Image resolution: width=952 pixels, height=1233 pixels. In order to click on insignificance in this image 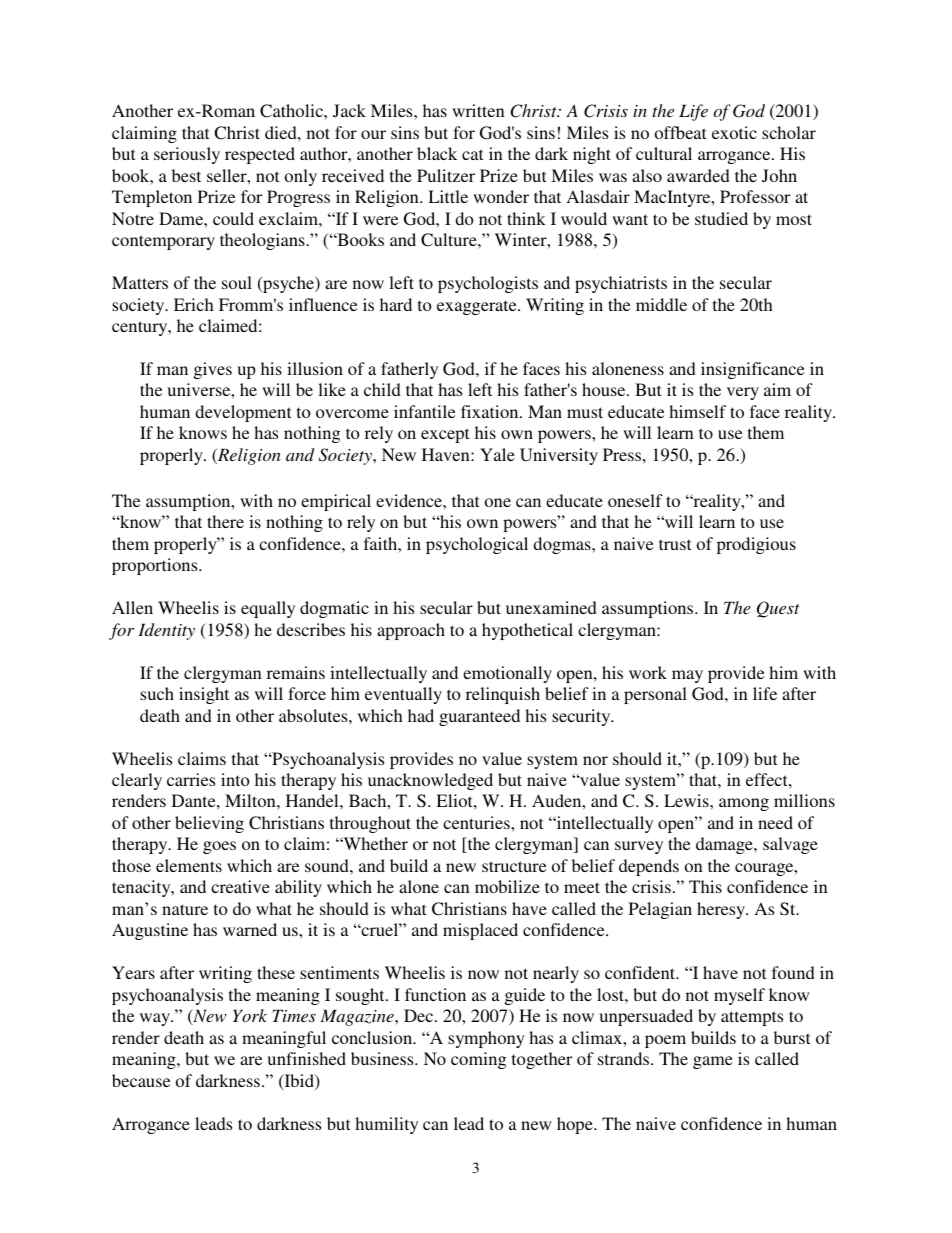, I will do `click(752, 370)`.
